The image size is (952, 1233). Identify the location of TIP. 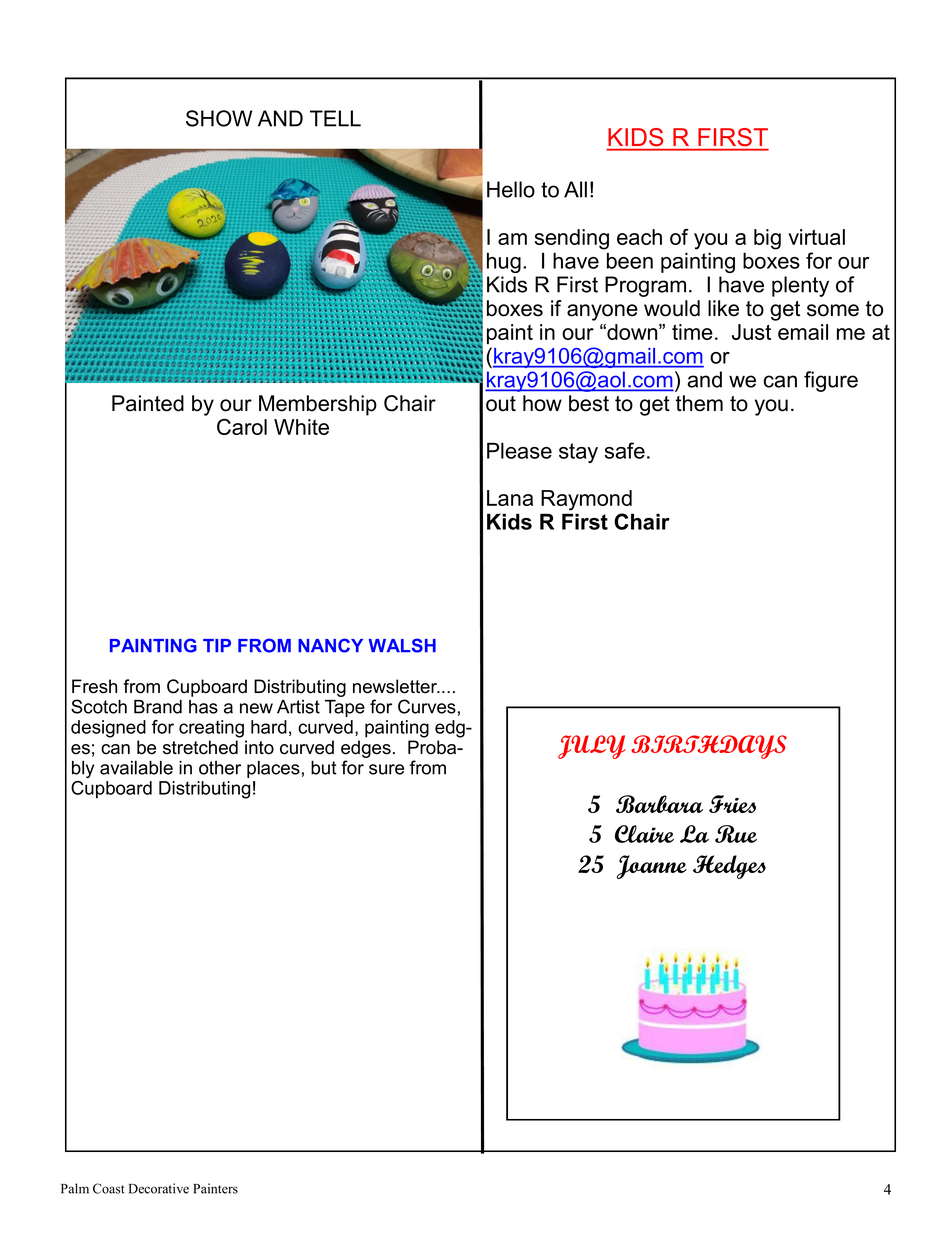
(217, 645).
